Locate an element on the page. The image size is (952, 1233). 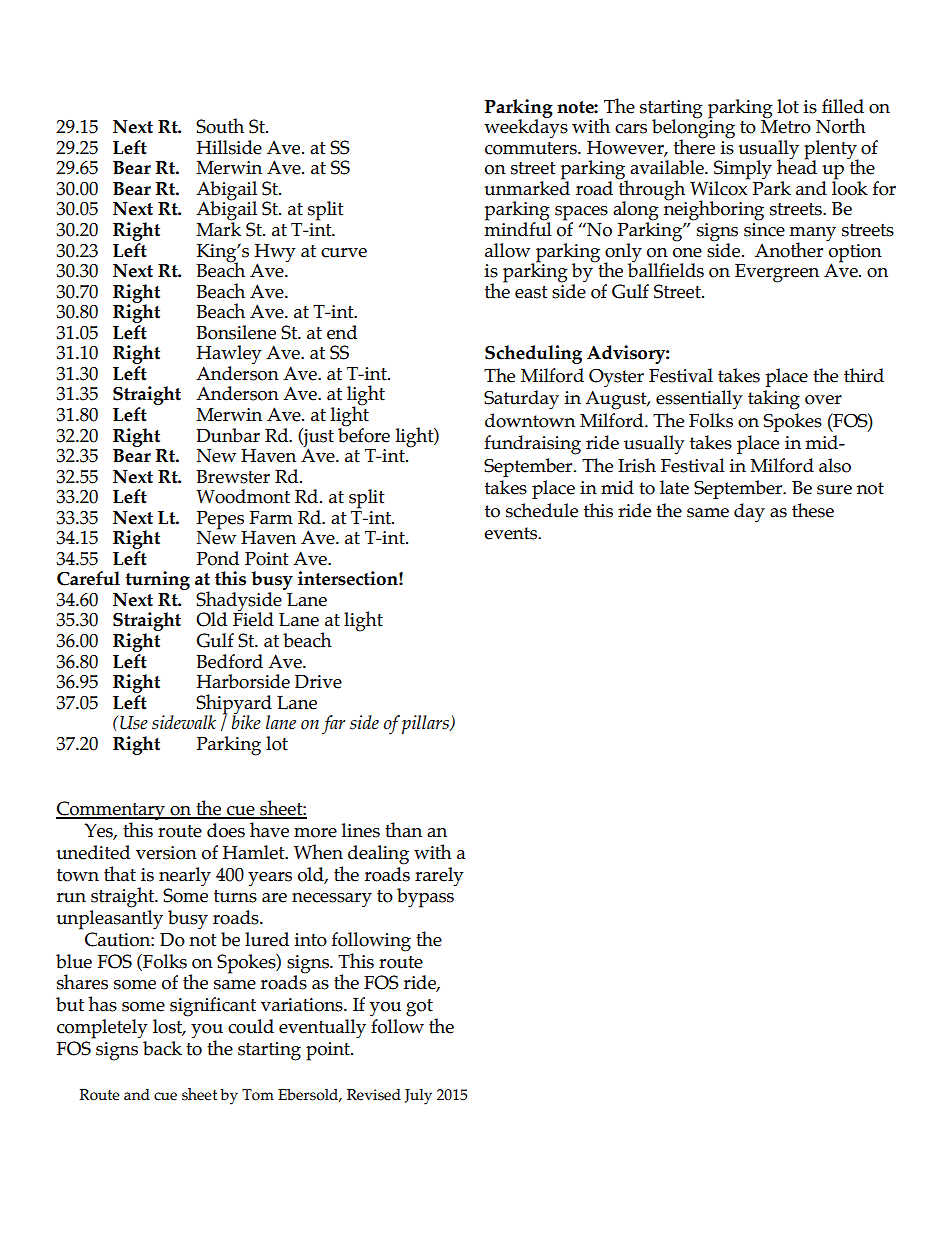
these is located at coordinates (813, 510).
